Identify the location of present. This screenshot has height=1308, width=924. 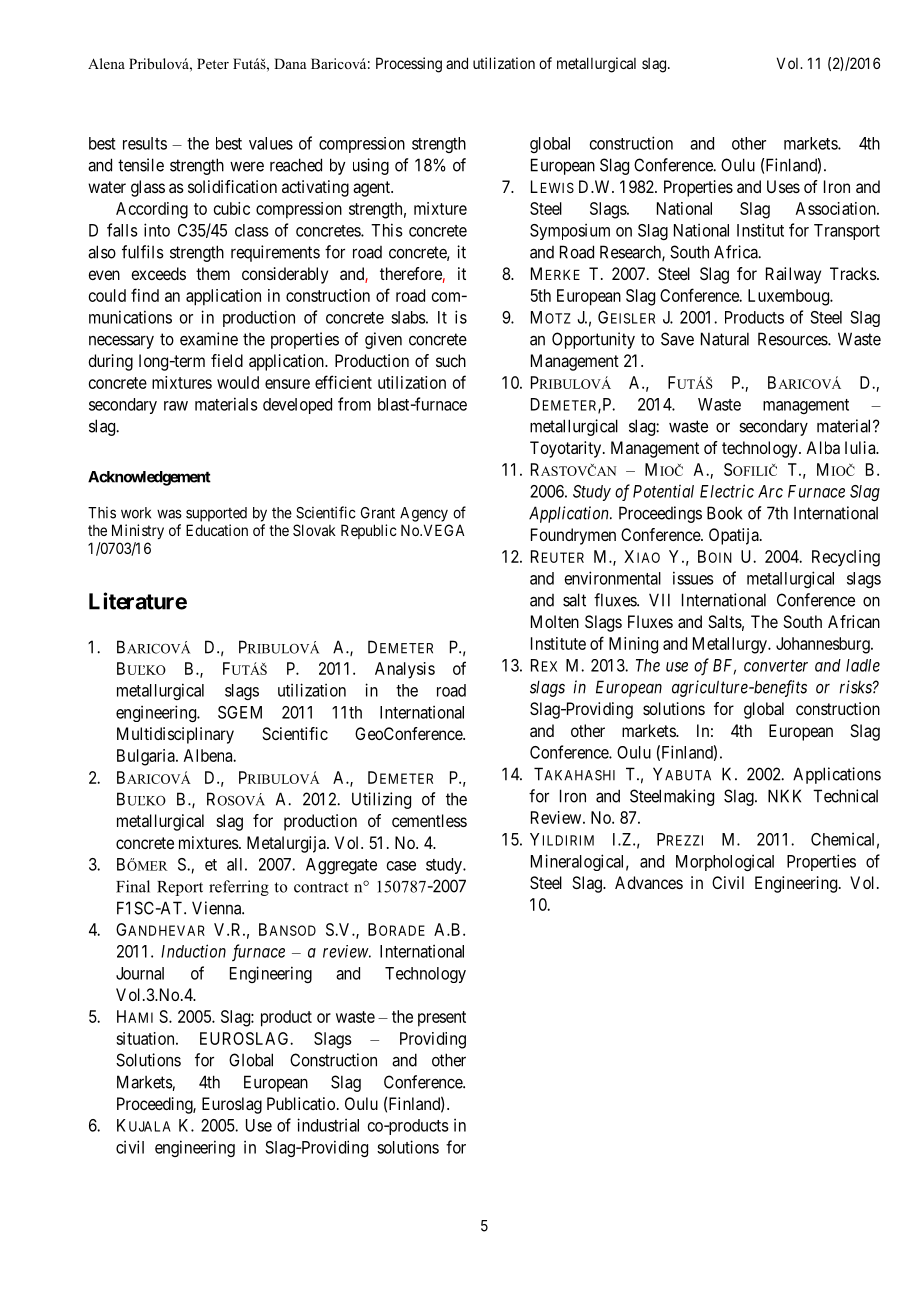
(442, 1019).
